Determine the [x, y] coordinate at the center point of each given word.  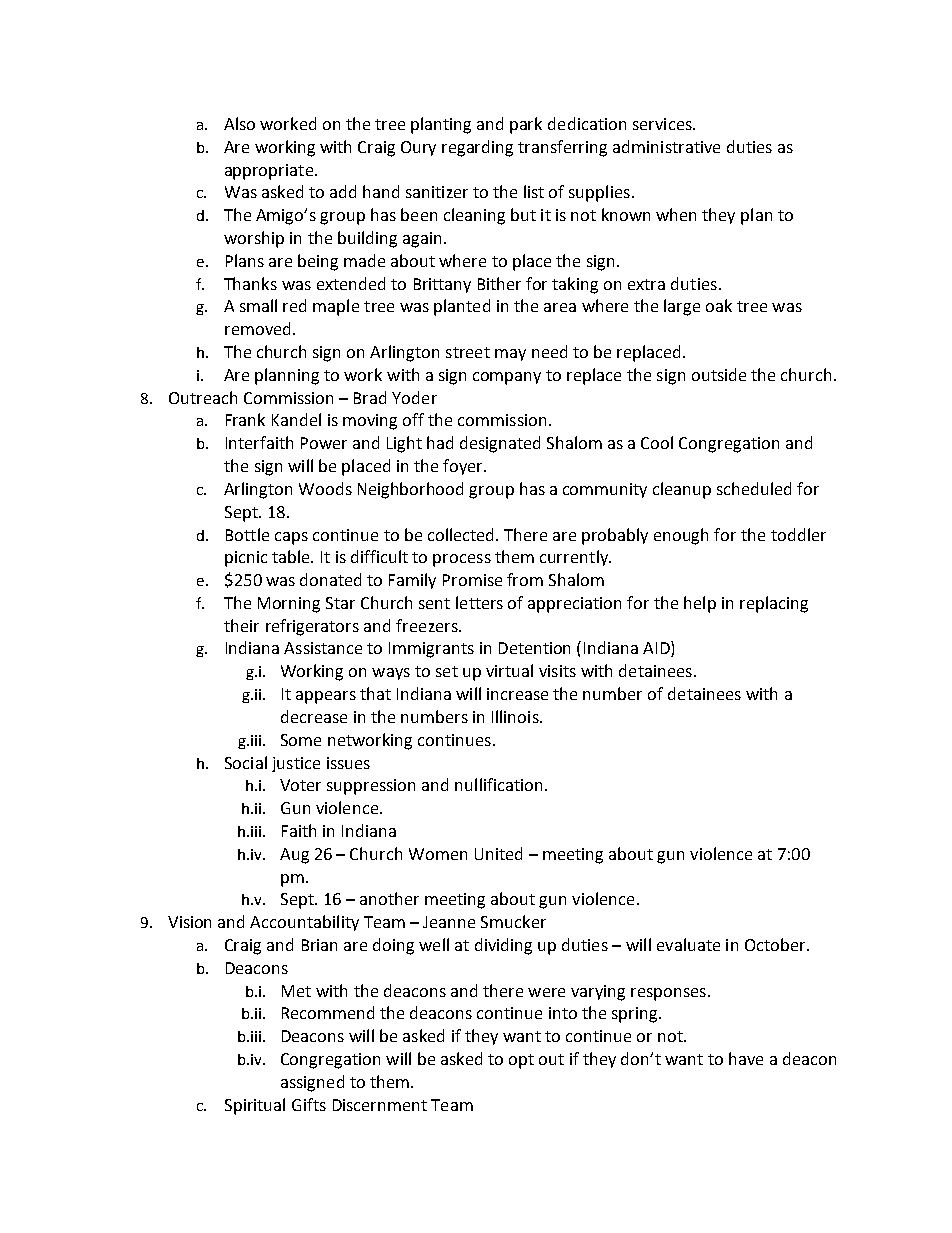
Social [246, 762]
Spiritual [255, 1106]
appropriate [270, 172]
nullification [498, 784]
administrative [666, 146]
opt [521, 1061]
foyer [464, 467]
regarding [477, 148]
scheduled [754, 488]
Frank [245, 419]
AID [657, 649]
